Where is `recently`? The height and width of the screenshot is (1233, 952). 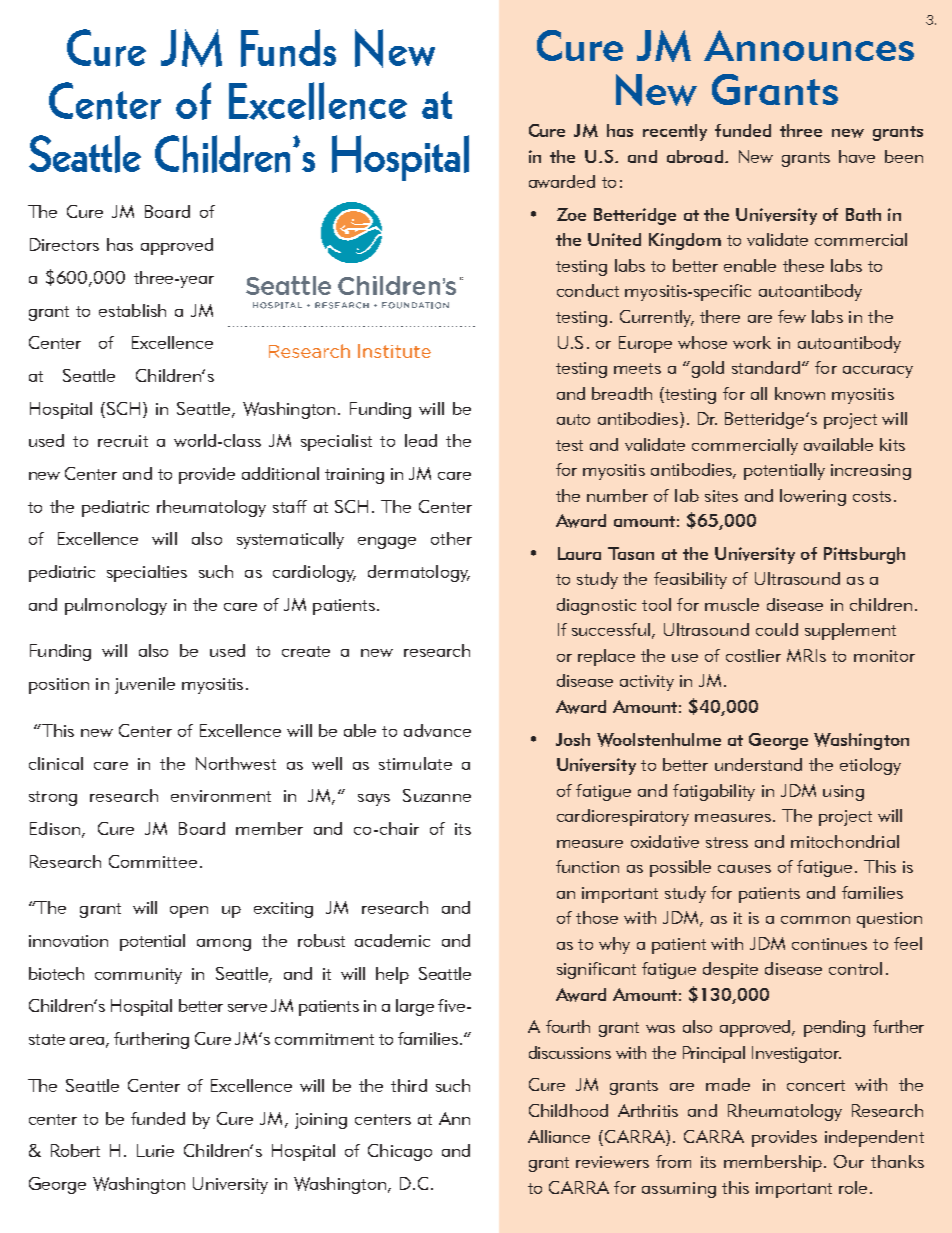
recently is located at coordinates (675, 132).
